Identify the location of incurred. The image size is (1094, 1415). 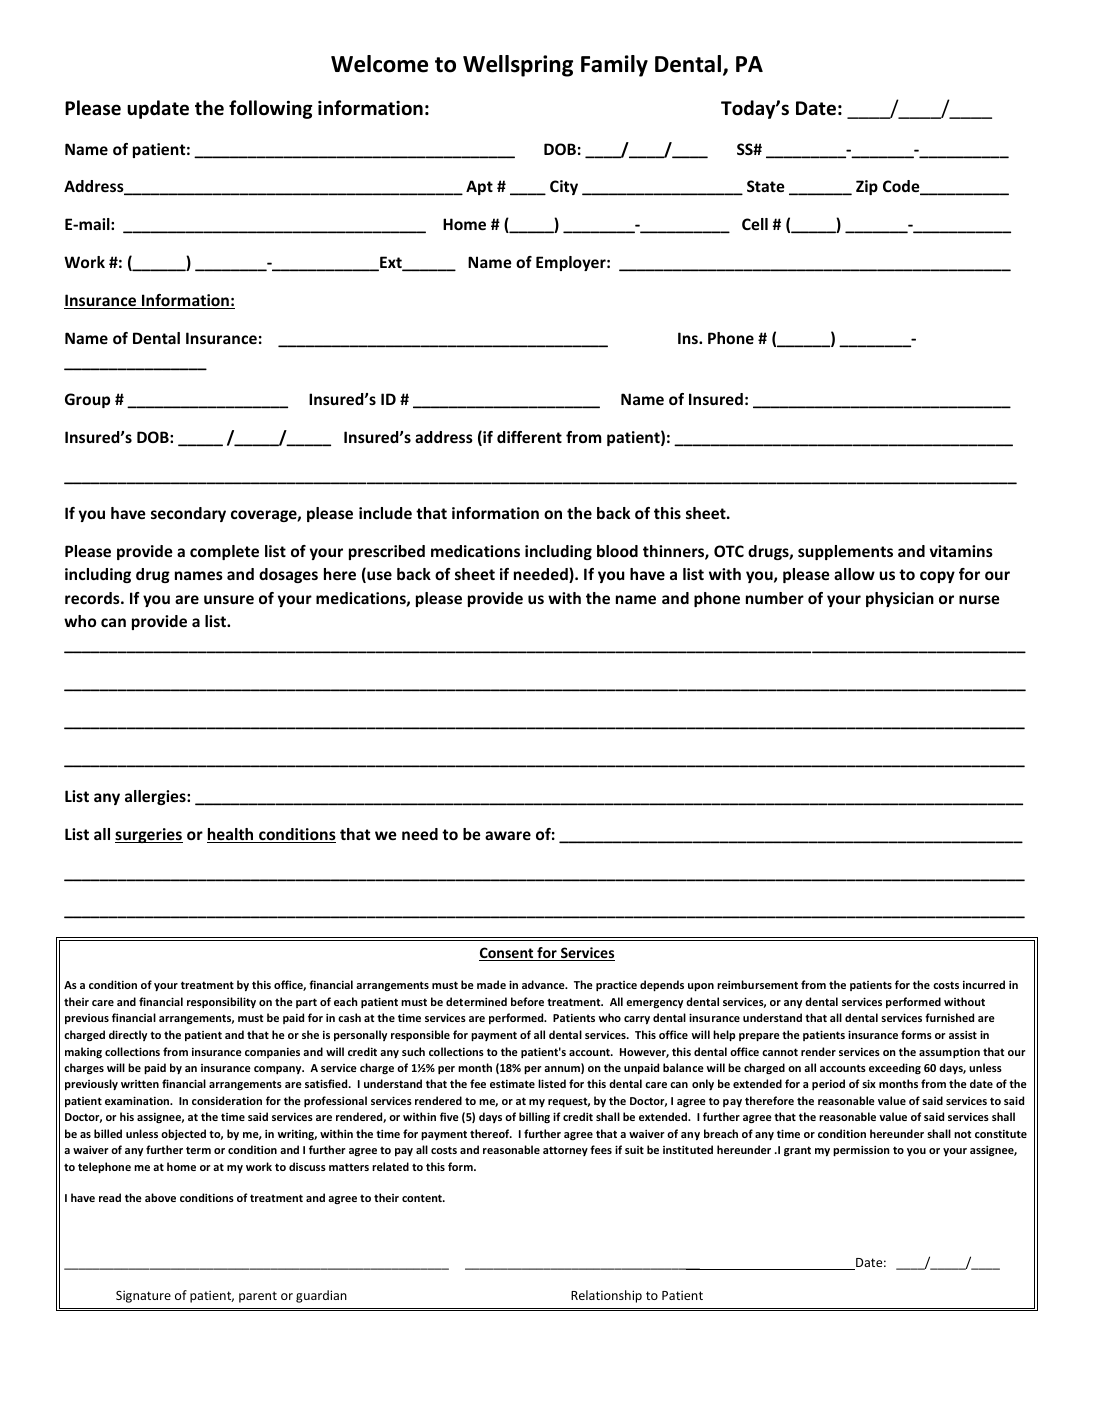
(984, 984).
